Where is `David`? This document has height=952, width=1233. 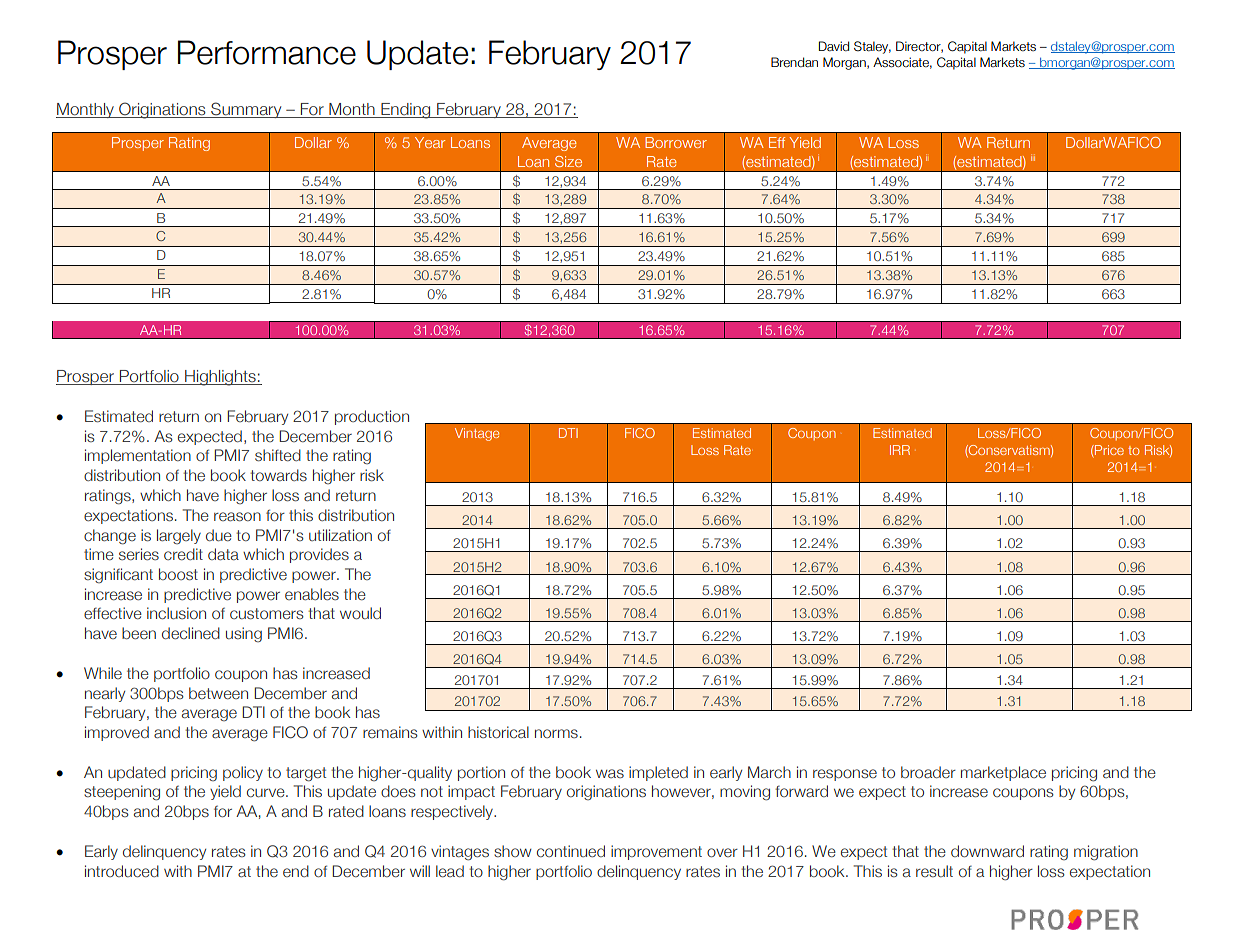
David is located at coordinates (834, 46).
